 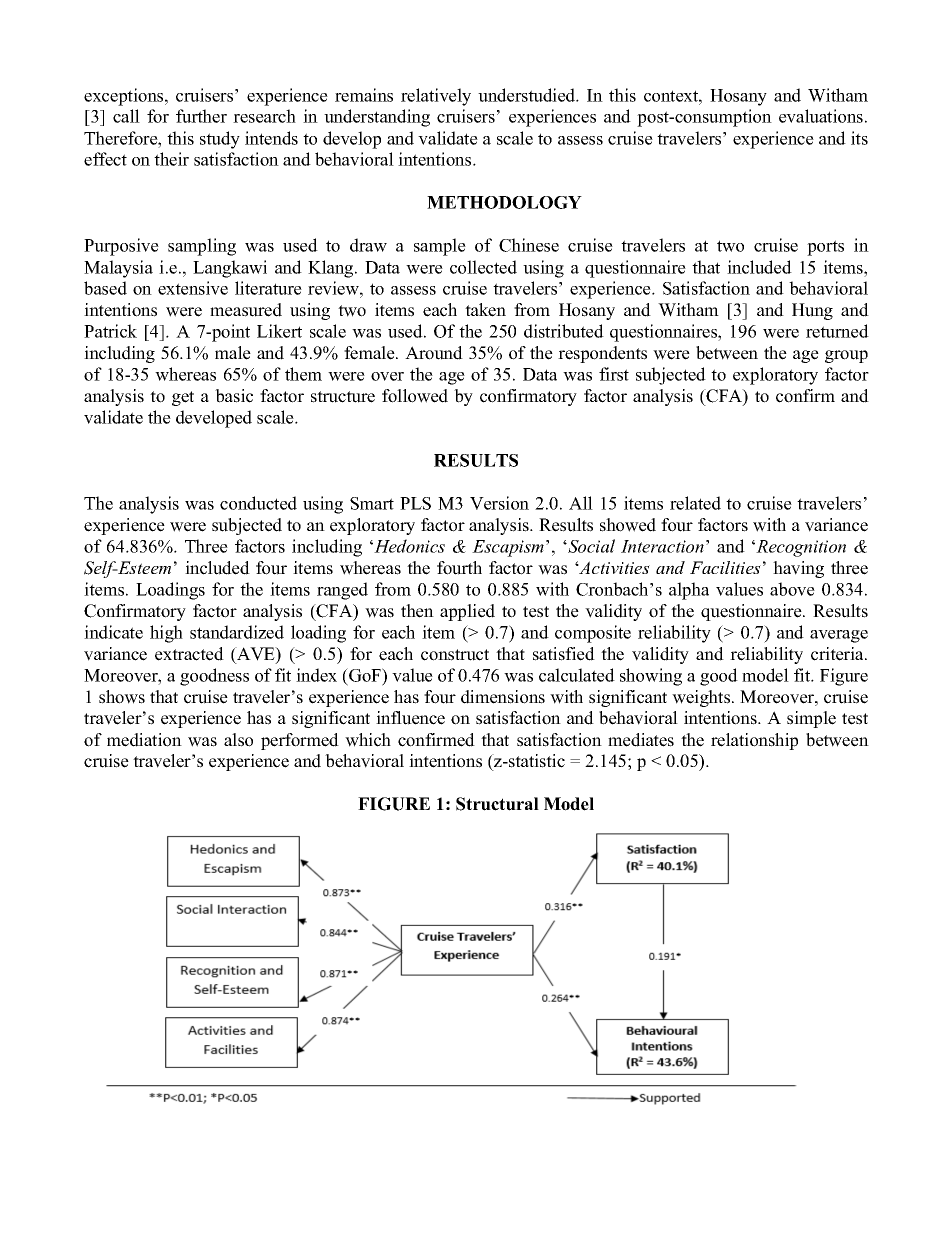 What do you see at coordinates (509, 548) in the screenshot?
I see `Escapism` at bounding box center [509, 548].
